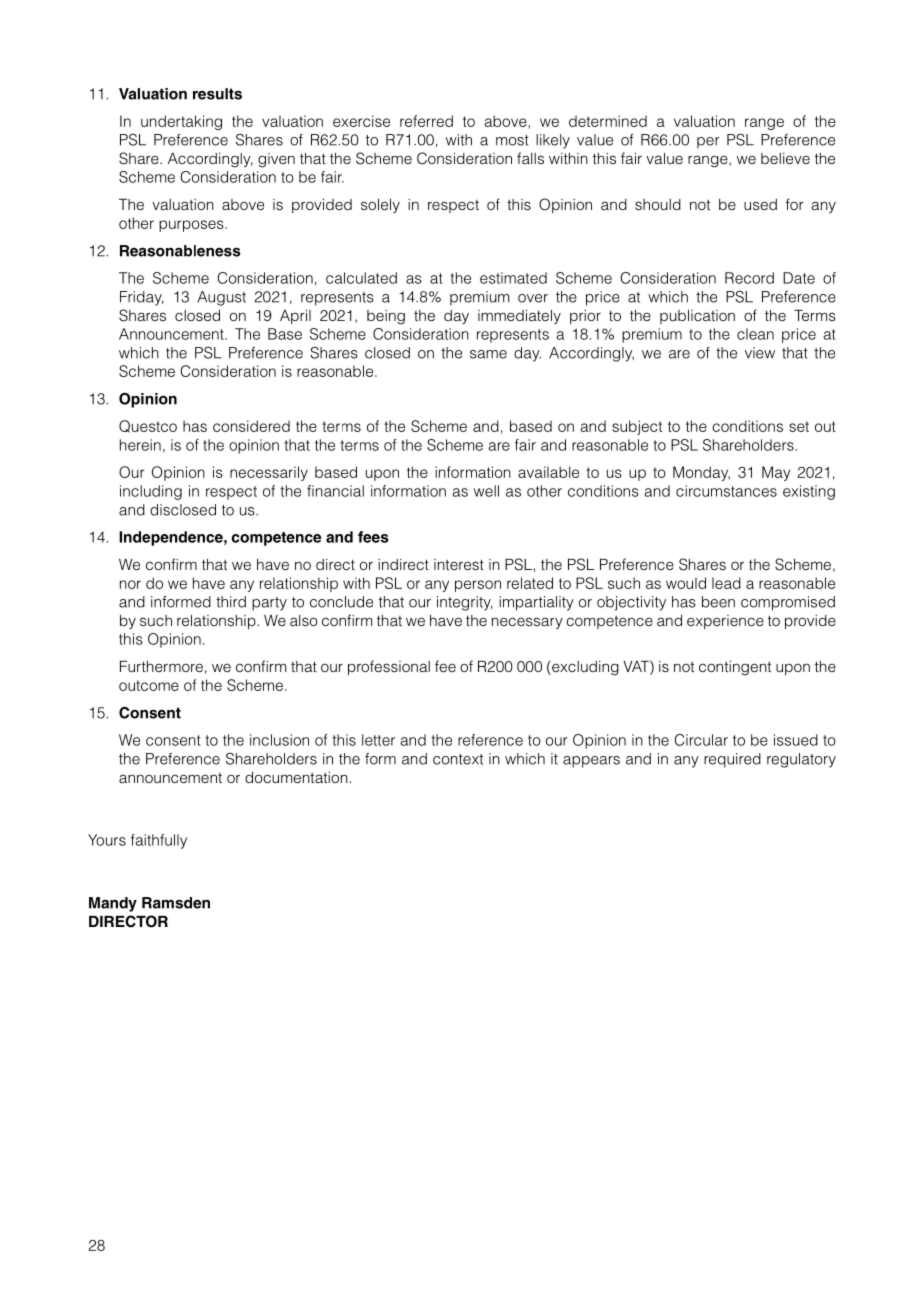 The width and height of the screenshot is (924, 1308). Describe the element at coordinates (486, 491) in the screenshot. I see `well` at that location.
